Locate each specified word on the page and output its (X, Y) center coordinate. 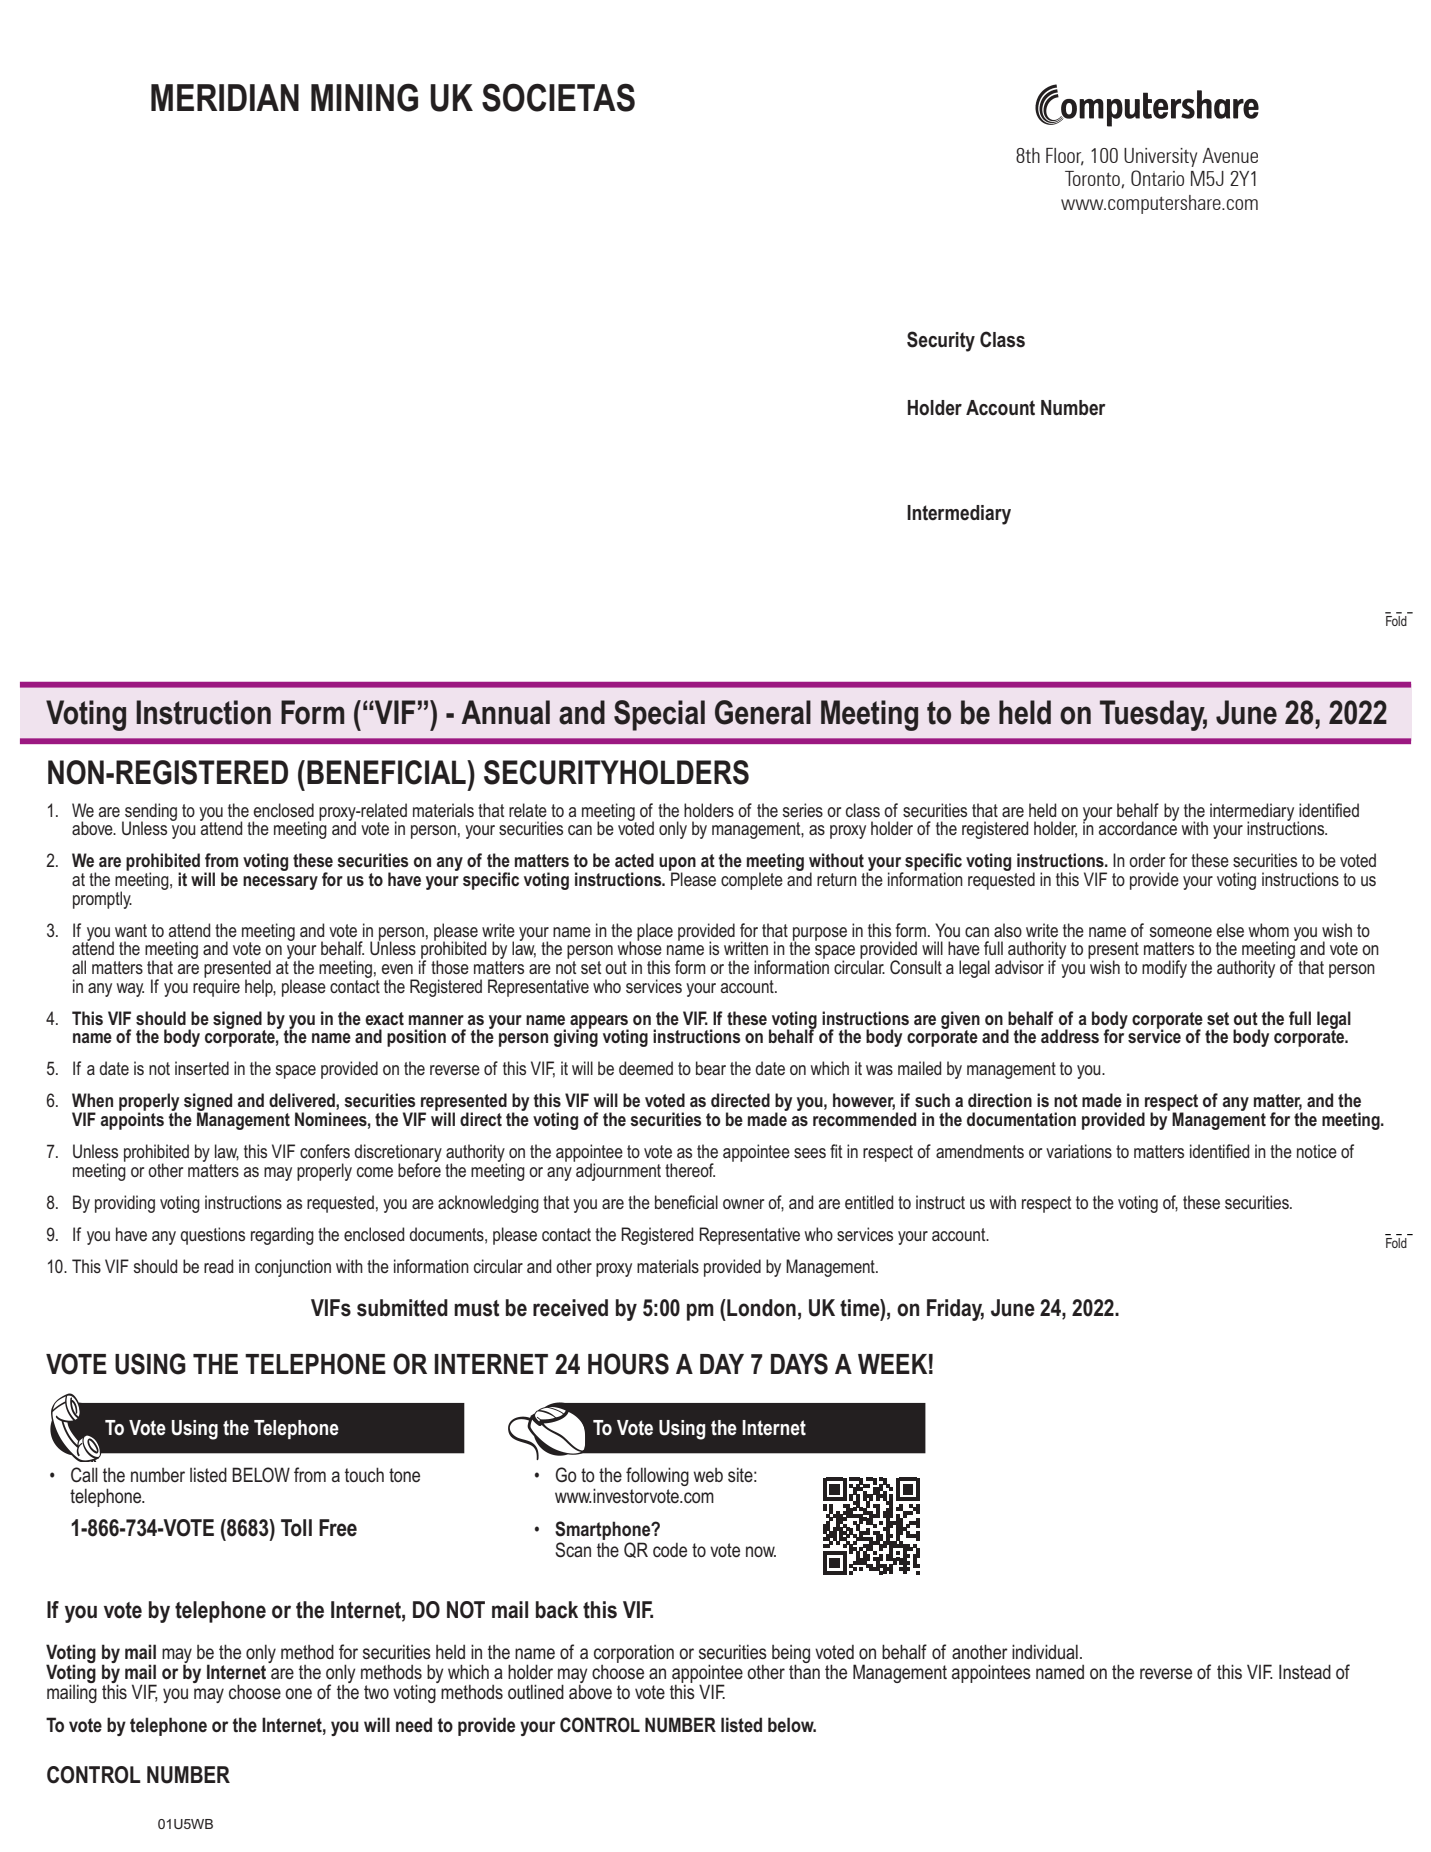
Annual (505, 712)
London (760, 1308)
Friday (955, 1310)
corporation (634, 1654)
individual (1045, 1651)
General (763, 712)
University (1160, 157)
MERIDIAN (225, 97)
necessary (280, 883)
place (655, 932)
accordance (1138, 827)
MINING (364, 97)
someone (1181, 932)
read (218, 1266)
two (376, 1692)
